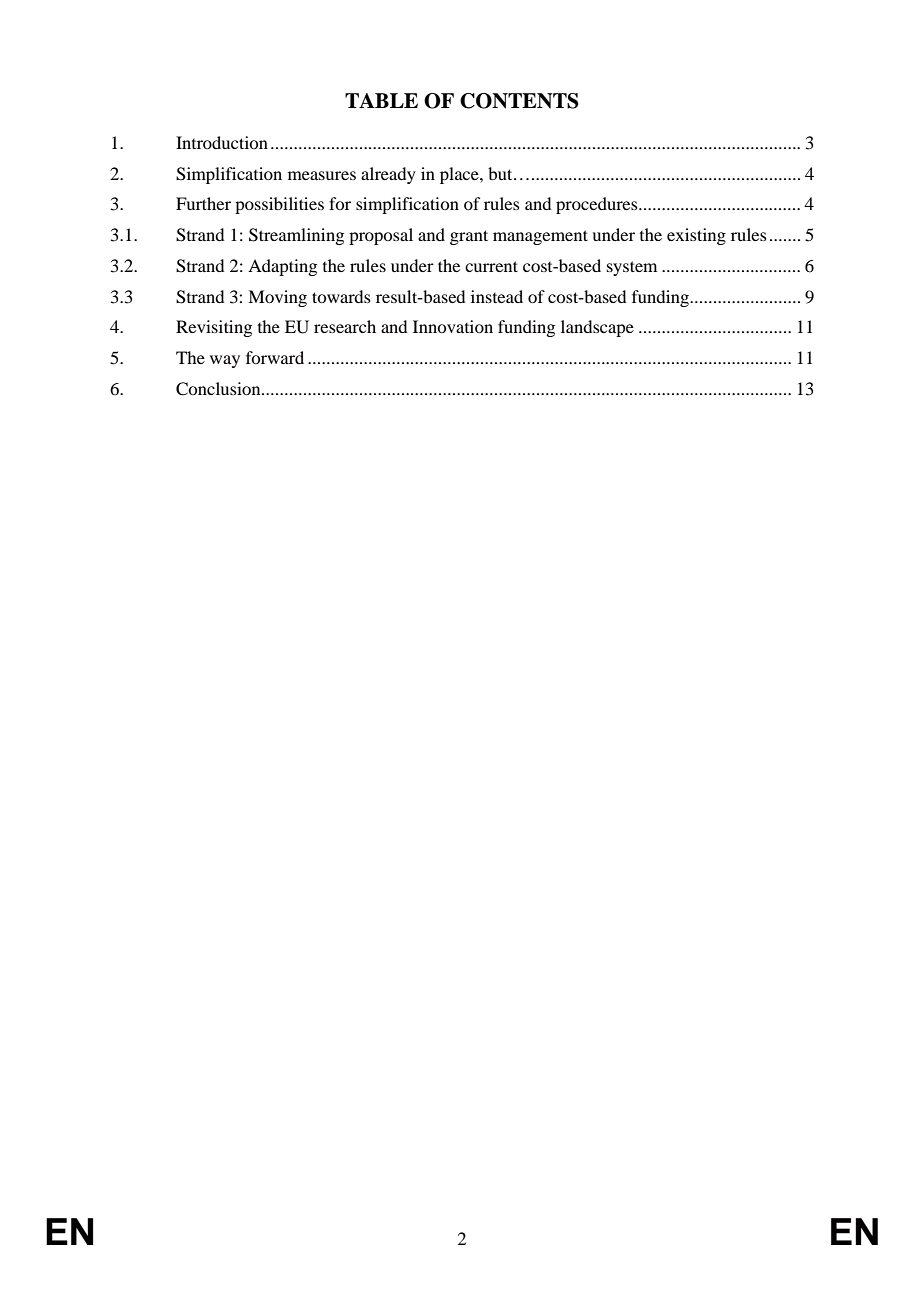  I want to click on measures, so click(322, 175).
